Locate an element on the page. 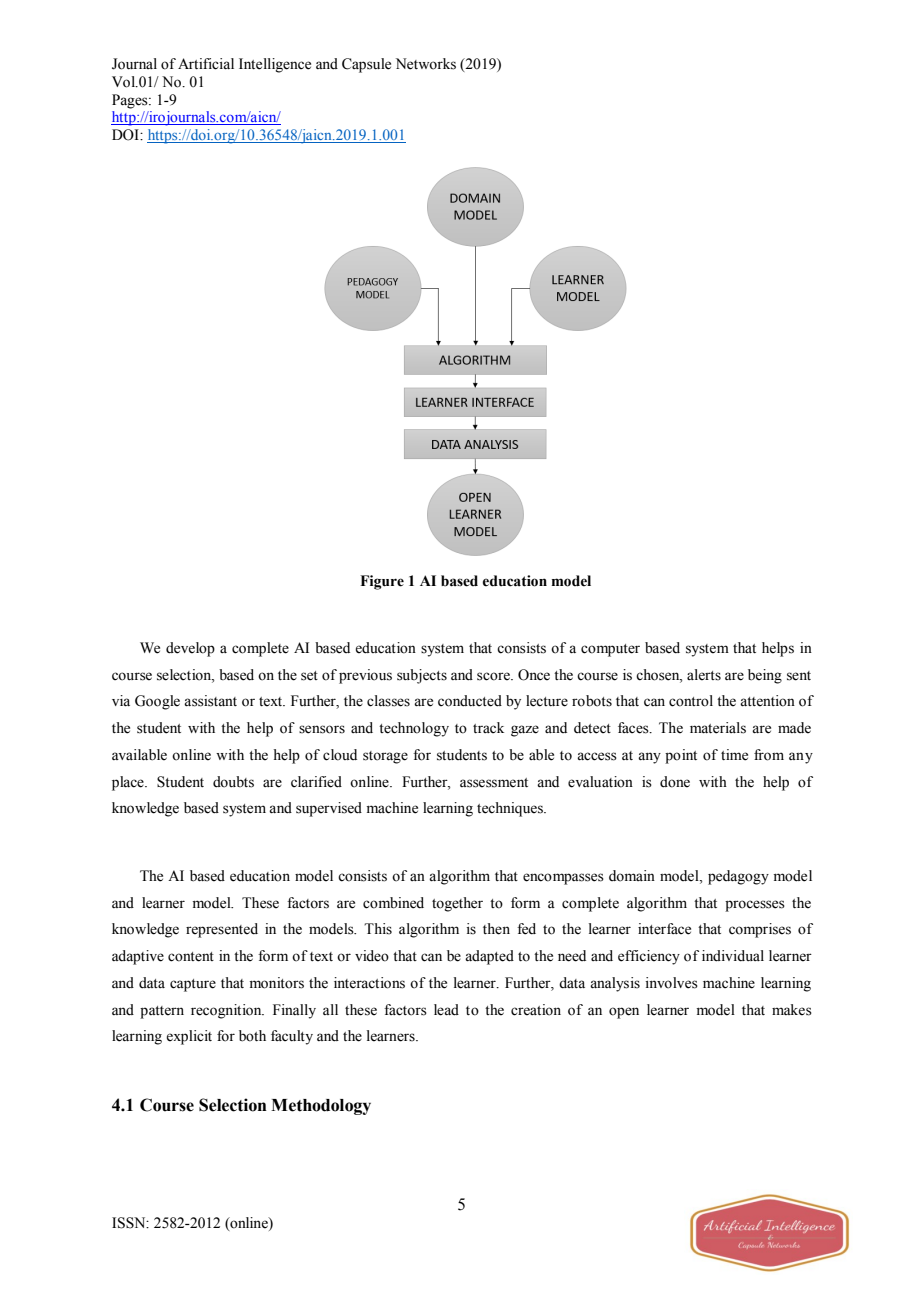 This image has width=924, height=1307. lead is located at coordinates (446, 1010).
